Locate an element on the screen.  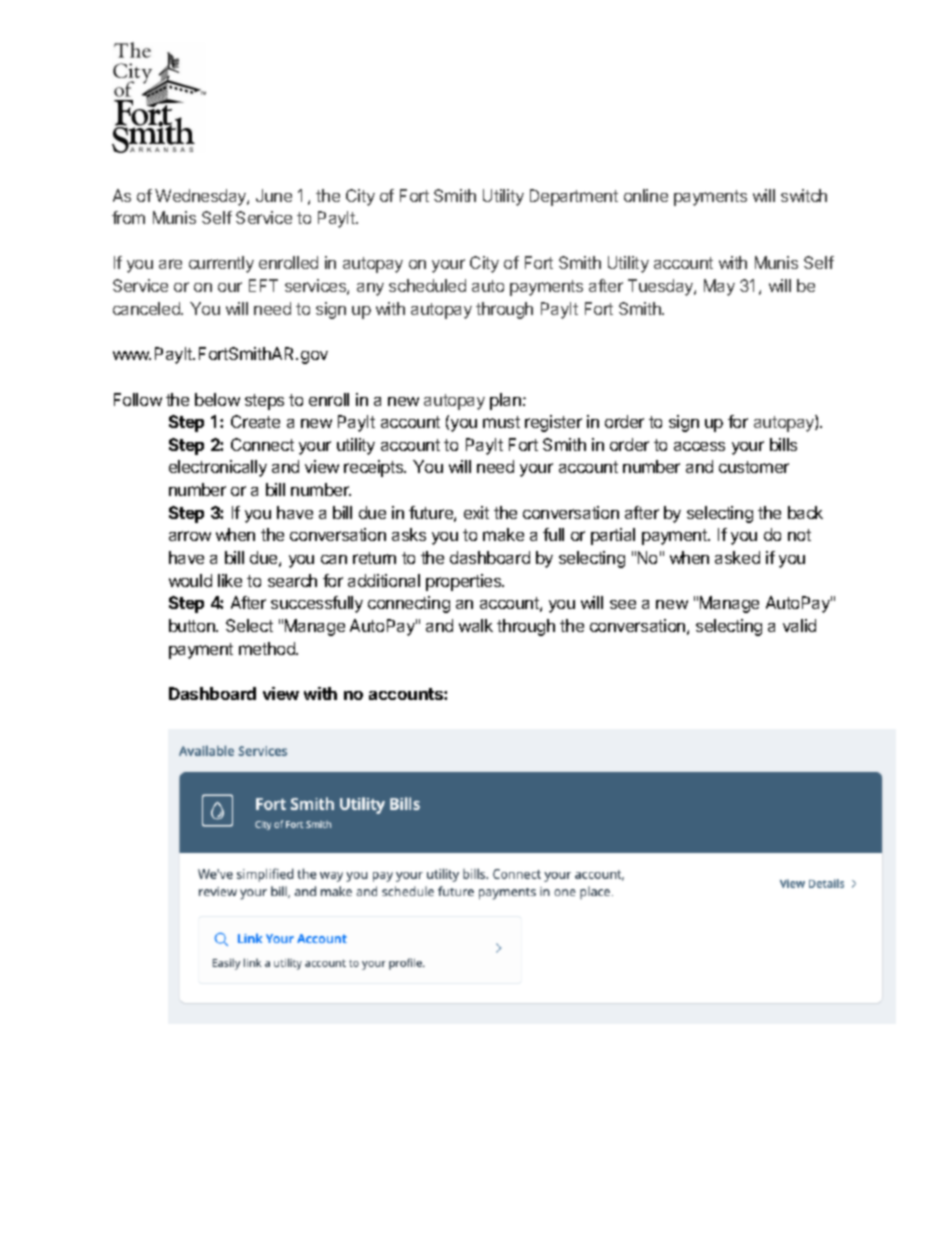
customer is located at coordinates (754, 467).
